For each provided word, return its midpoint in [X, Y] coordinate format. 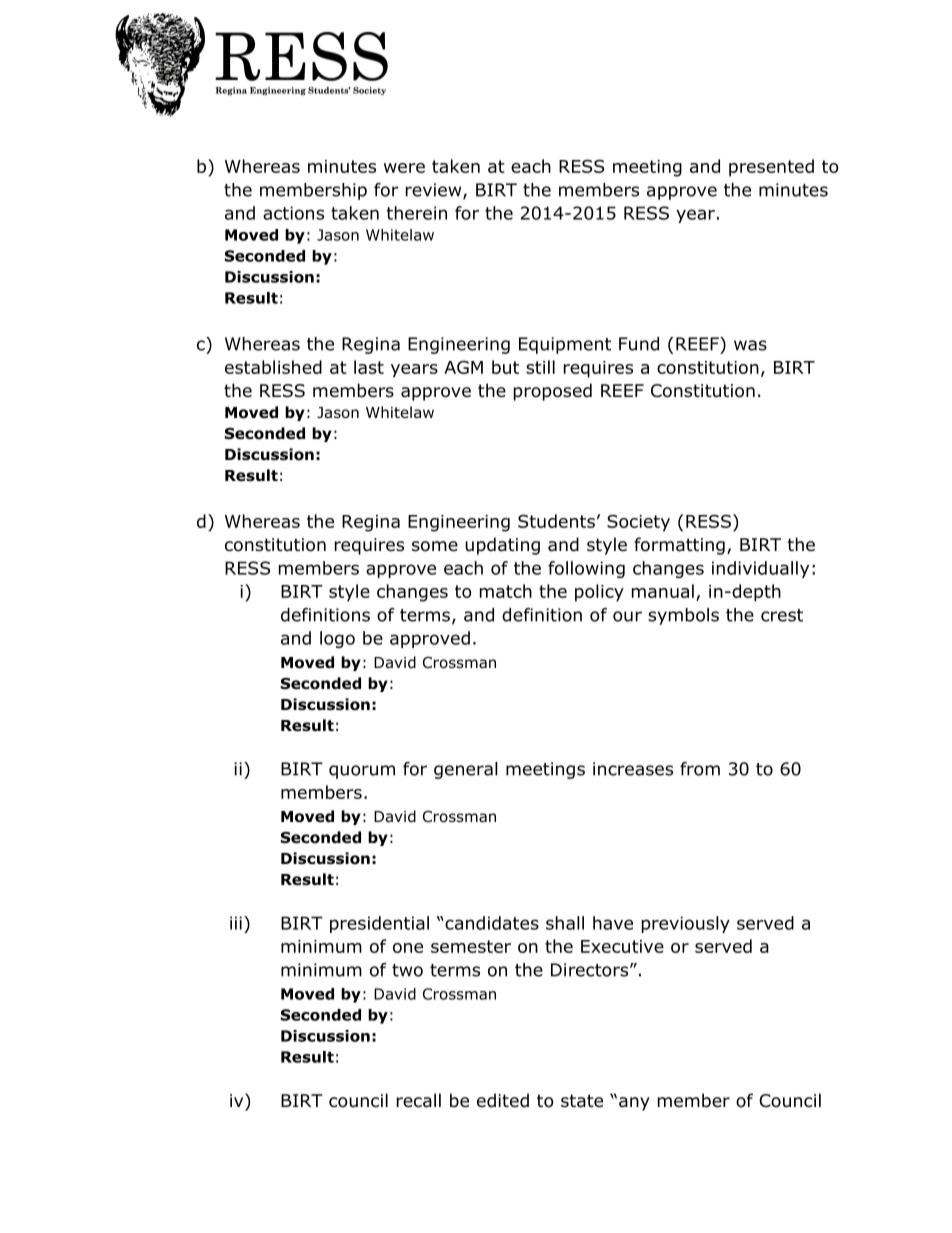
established [273, 367]
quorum [362, 772]
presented [771, 168]
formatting [679, 546]
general [466, 770]
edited [503, 1100]
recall [419, 1100]
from [700, 769]
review [435, 191]
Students [556, 521]
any [634, 1104]
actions [293, 213]
